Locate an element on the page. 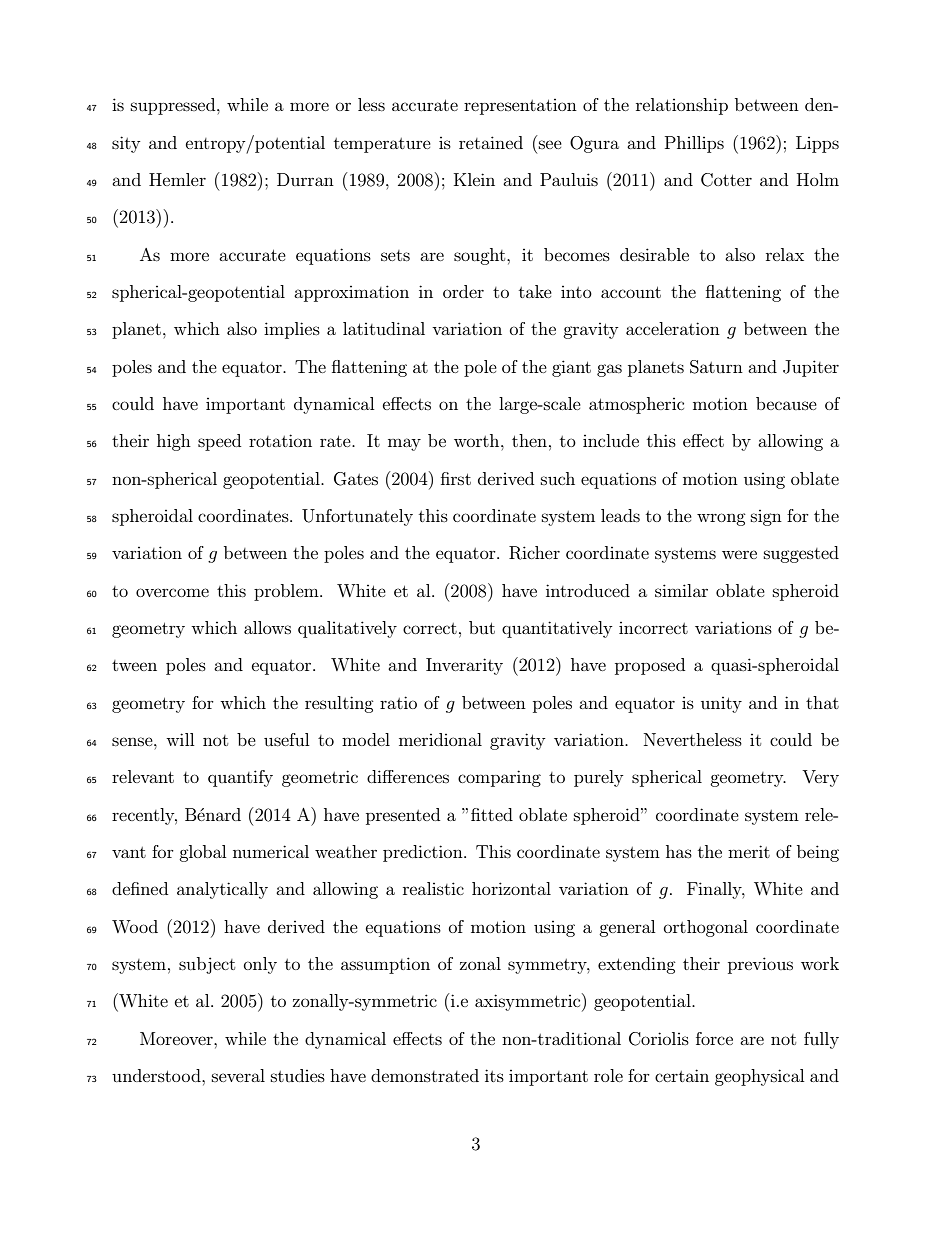 This document has width=952, height=1233. Saturn is located at coordinates (716, 367).
